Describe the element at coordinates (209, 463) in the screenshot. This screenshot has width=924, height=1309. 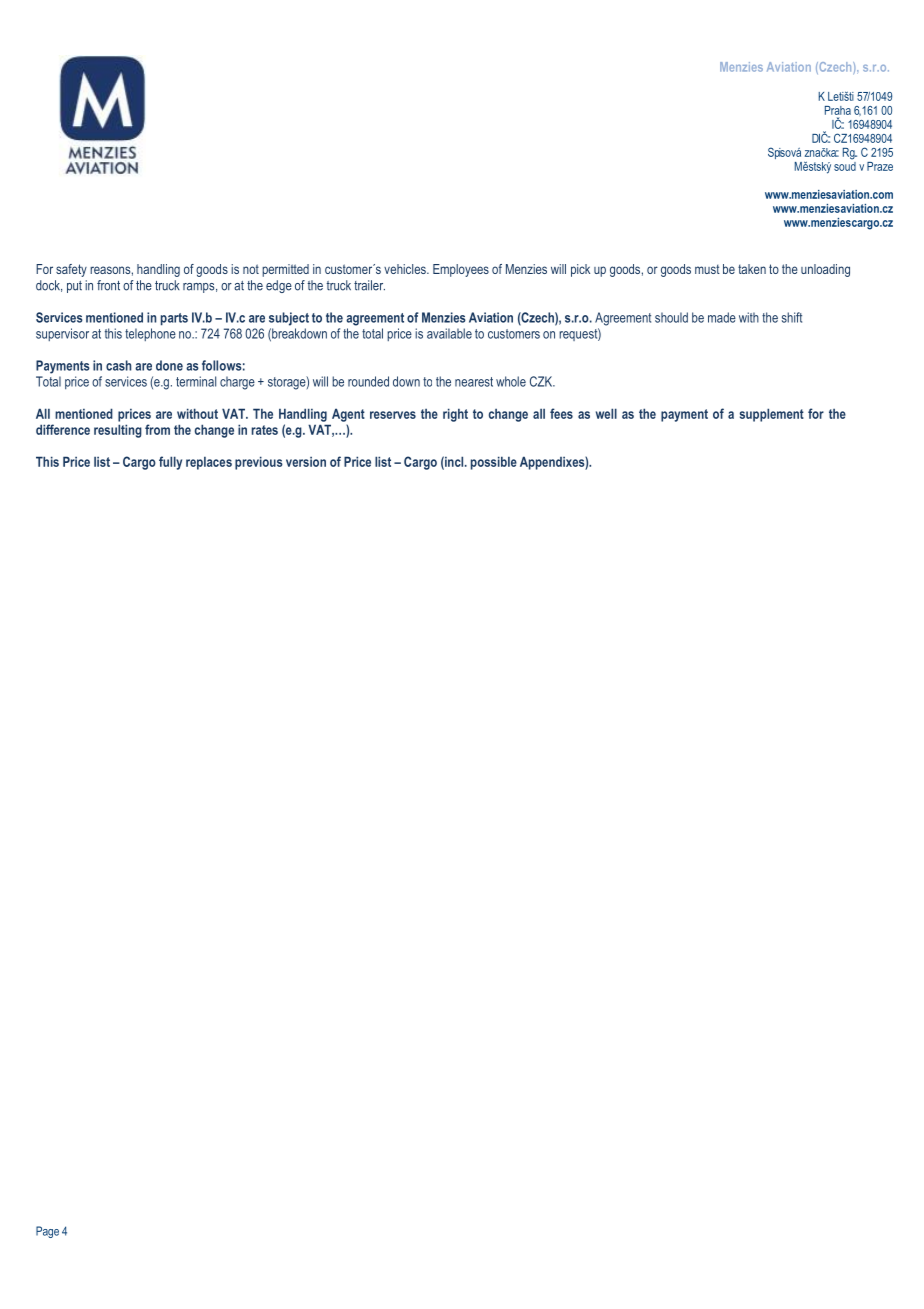
I see `replaces` at that location.
